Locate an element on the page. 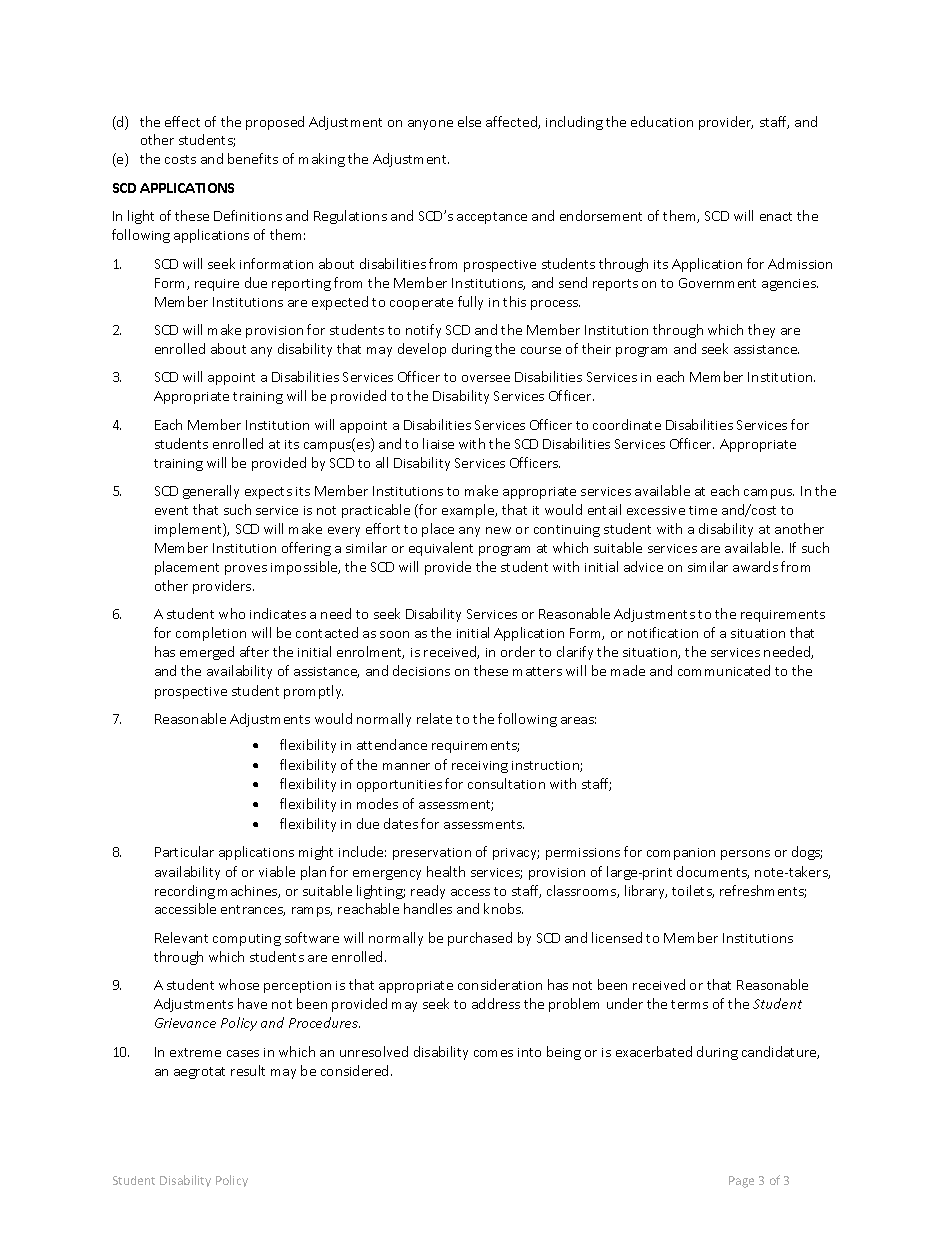  expects is located at coordinates (268, 493).
